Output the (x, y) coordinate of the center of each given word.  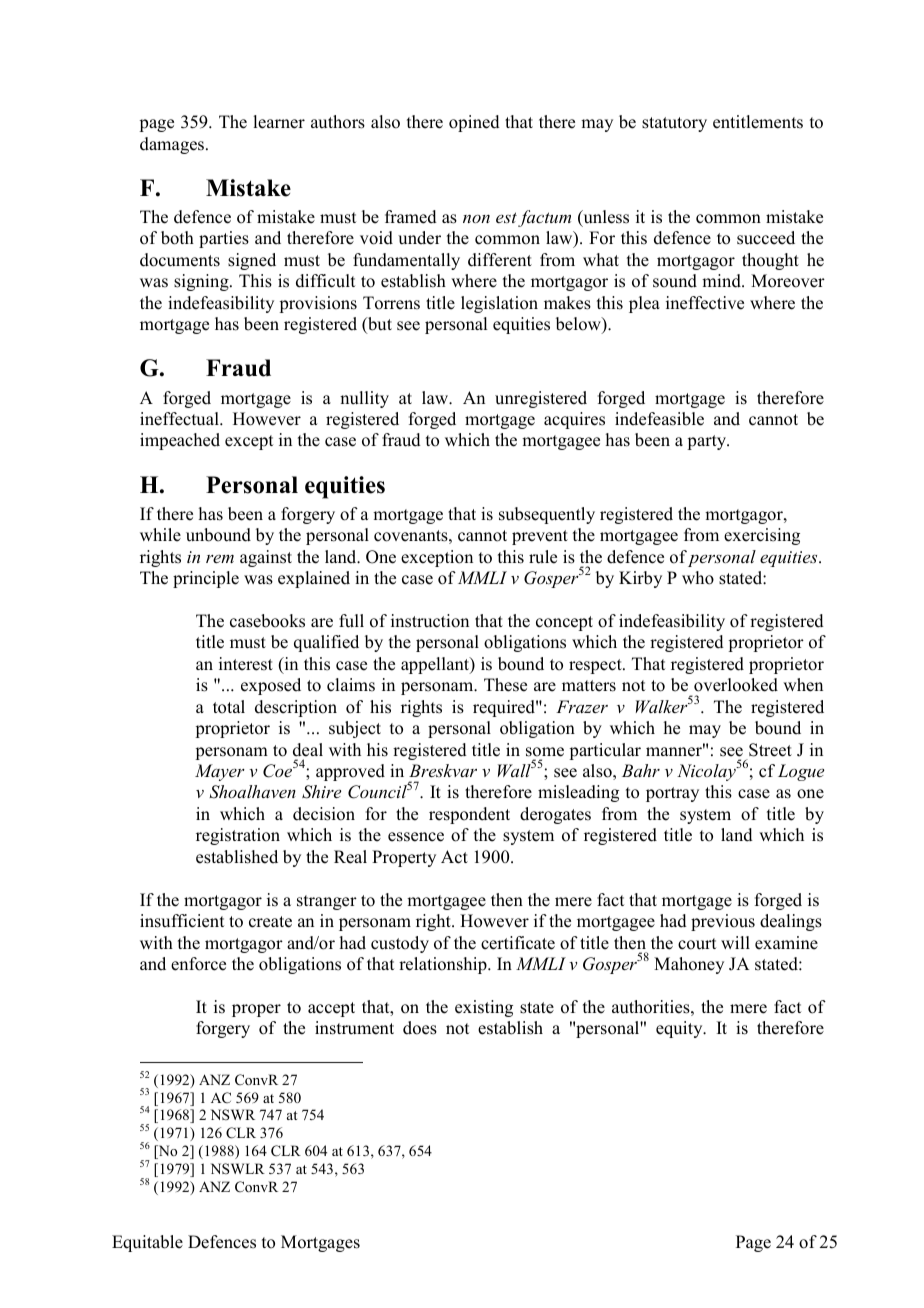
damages (173, 145)
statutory (674, 124)
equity (680, 1029)
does (420, 1028)
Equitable (147, 1243)
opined (474, 123)
